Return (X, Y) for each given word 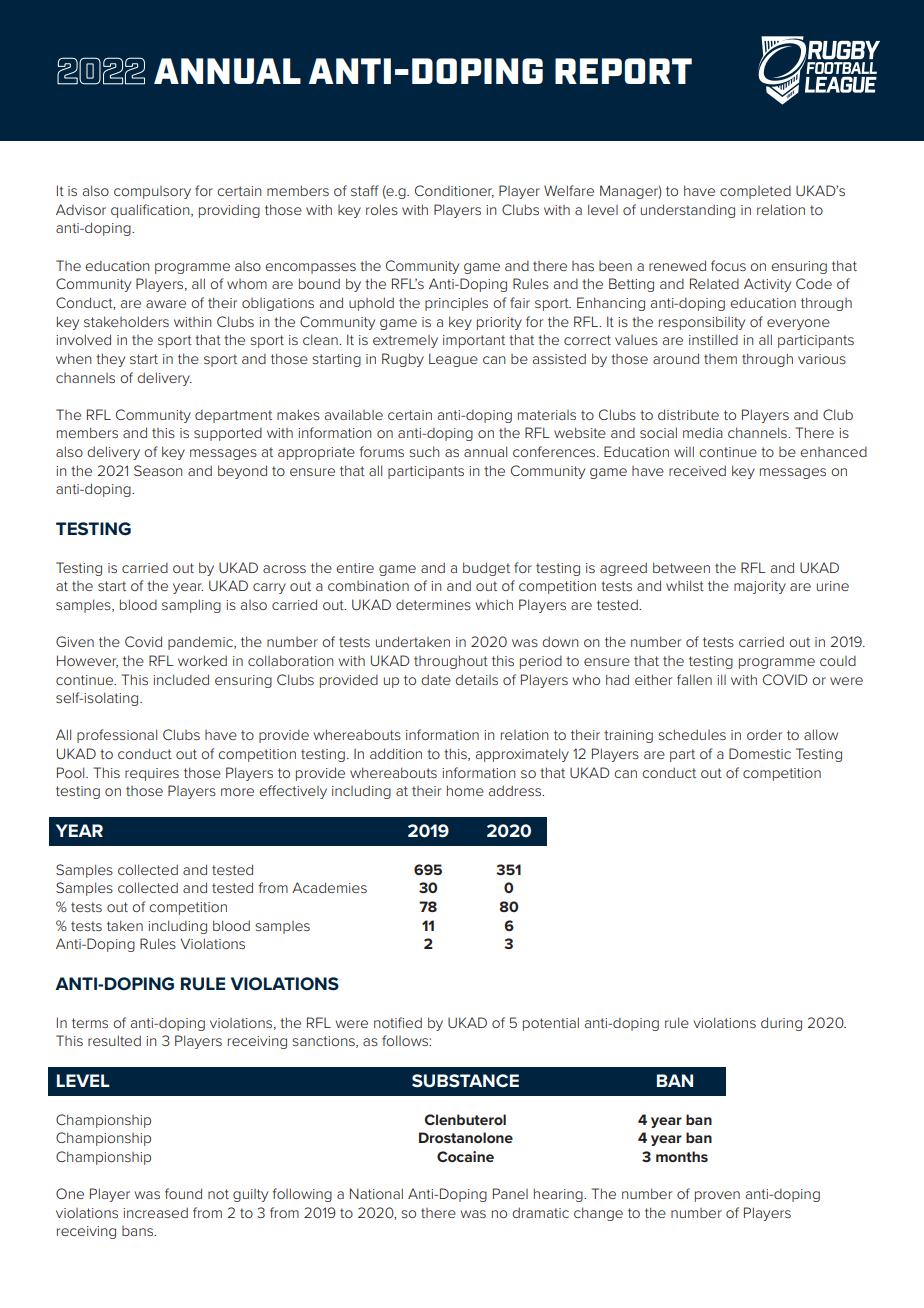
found (183, 1193)
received (697, 470)
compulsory (152, 192)
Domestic (760, 753)
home (465, 790)
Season (158, 470)
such (424, 451)
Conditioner (454, 191)
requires (152, 774)
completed (755, 192)
